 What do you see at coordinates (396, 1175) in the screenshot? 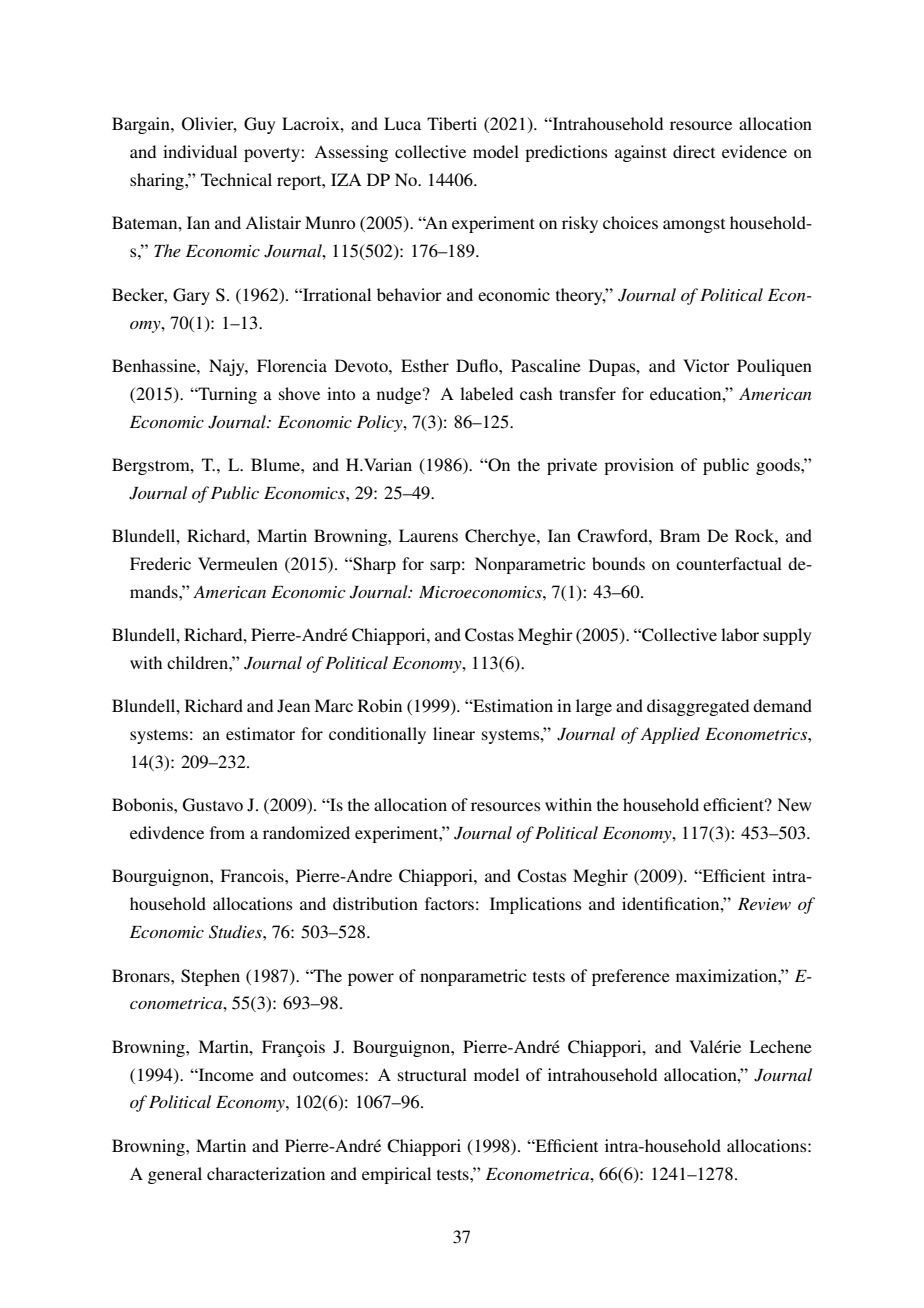
I see `empirical` at bounding box center [396, 1175].
